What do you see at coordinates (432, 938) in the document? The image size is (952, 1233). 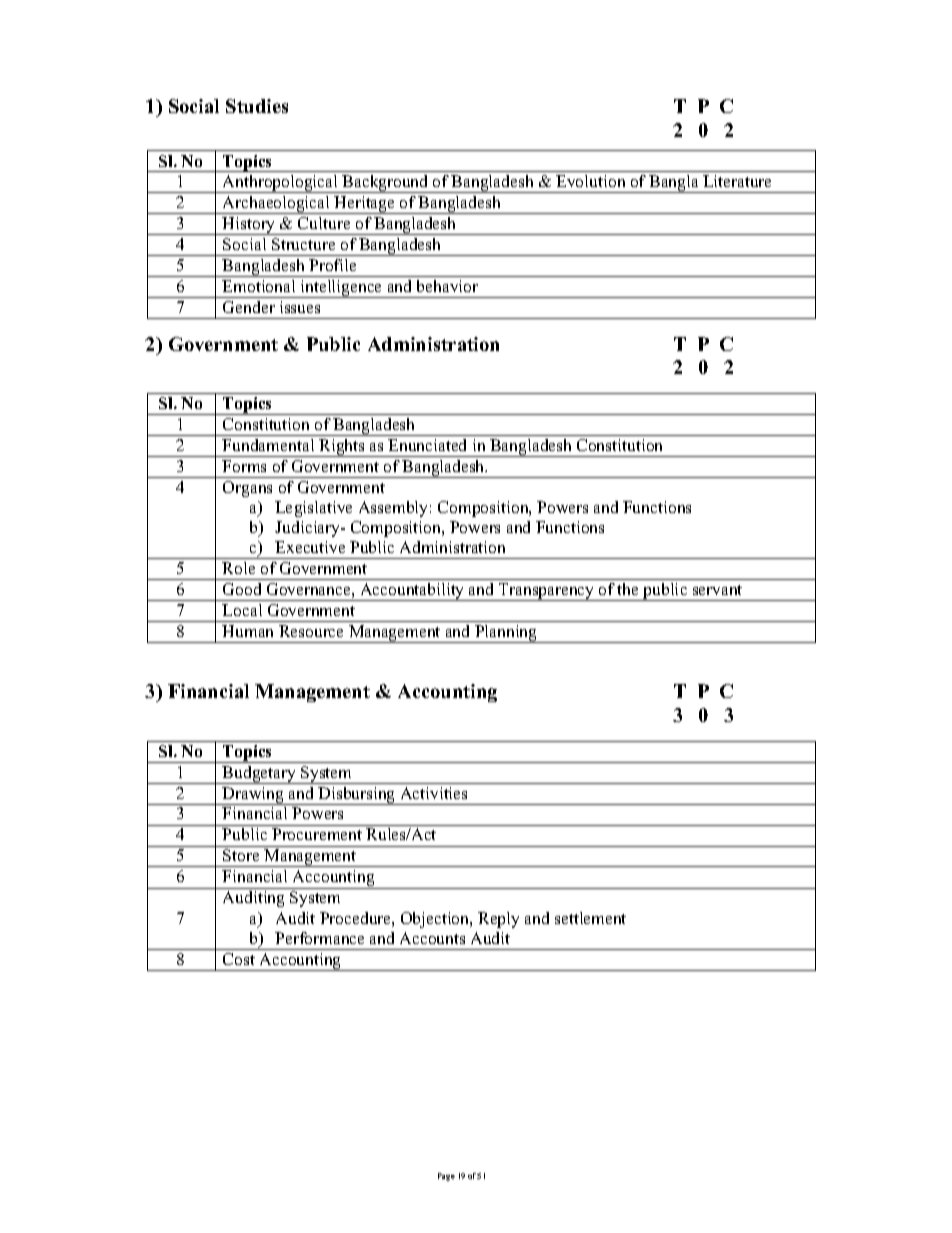 I see `Accounts` at bounding box center [432, 938].
